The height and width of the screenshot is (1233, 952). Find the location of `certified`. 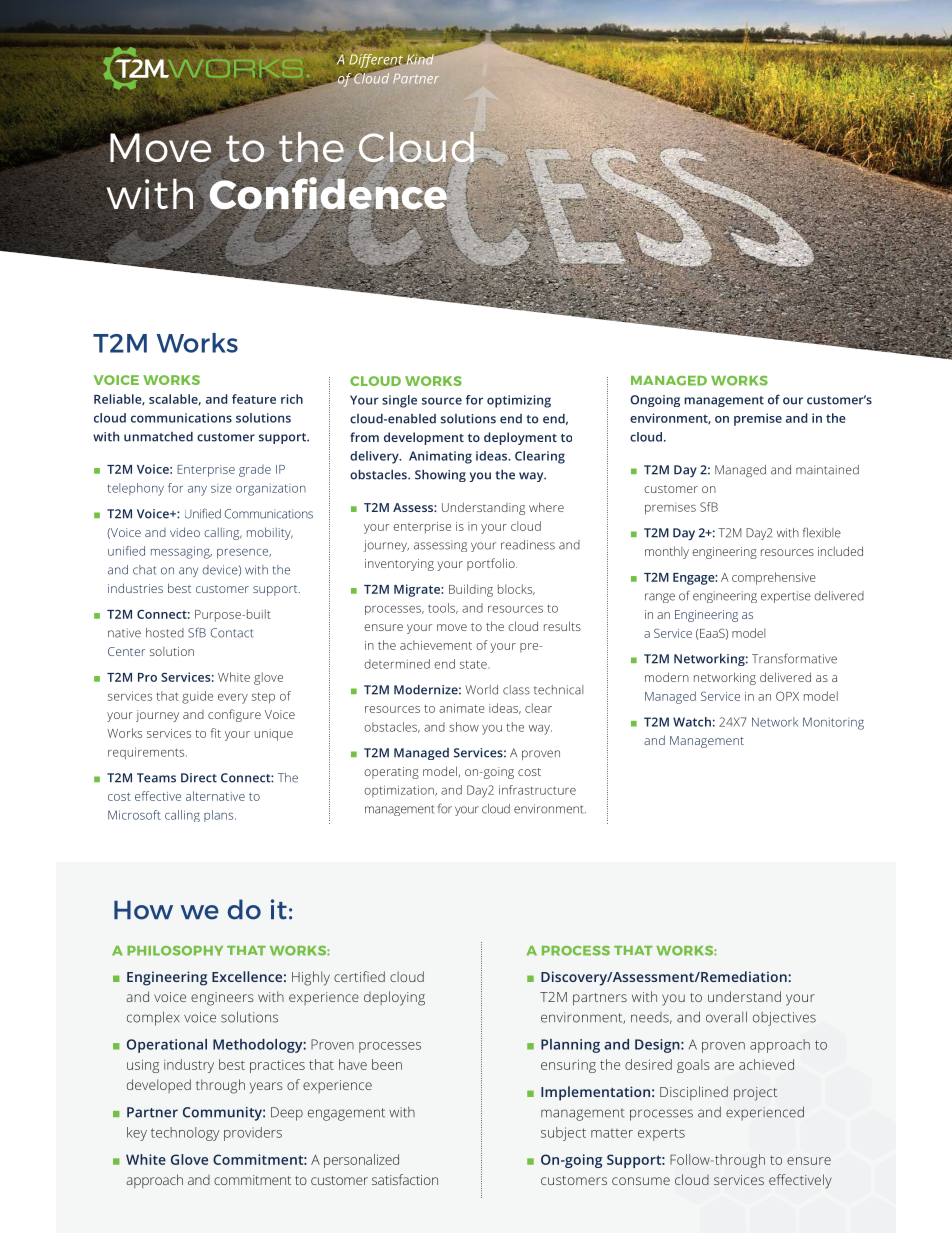

certified is located at coordinates (359, 976).
